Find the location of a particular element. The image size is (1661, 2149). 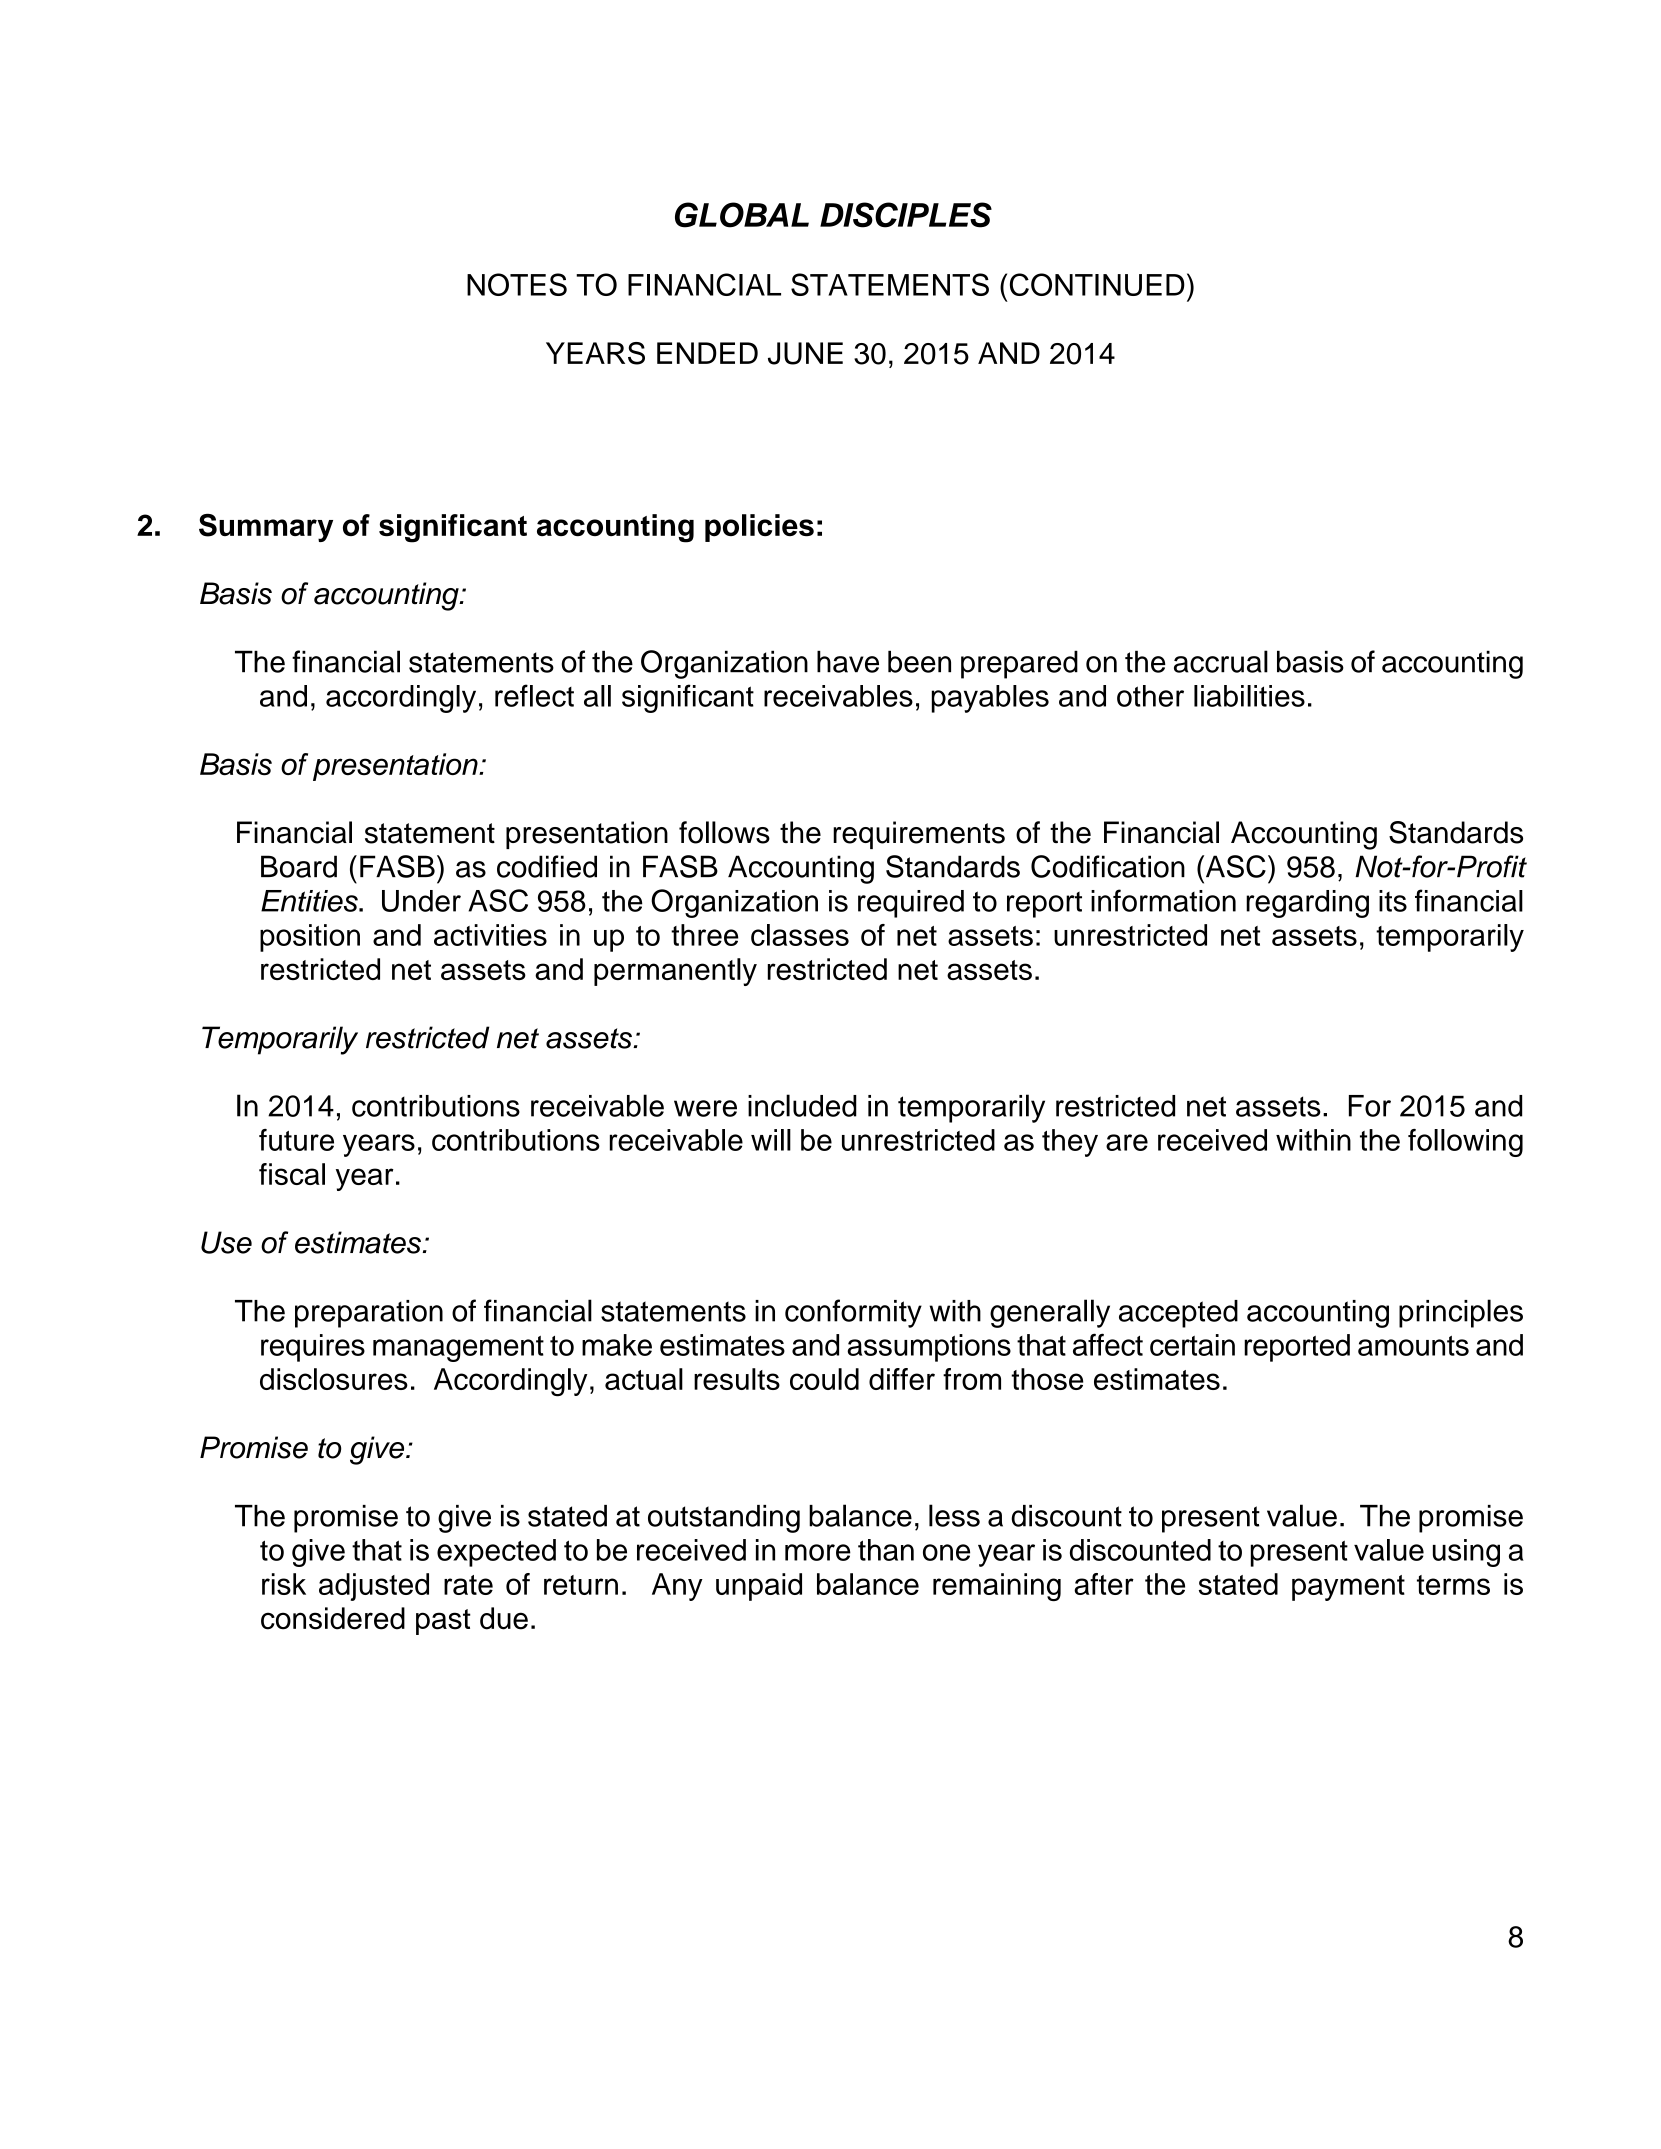

accepted is located at coordinates (1178, 1314).
